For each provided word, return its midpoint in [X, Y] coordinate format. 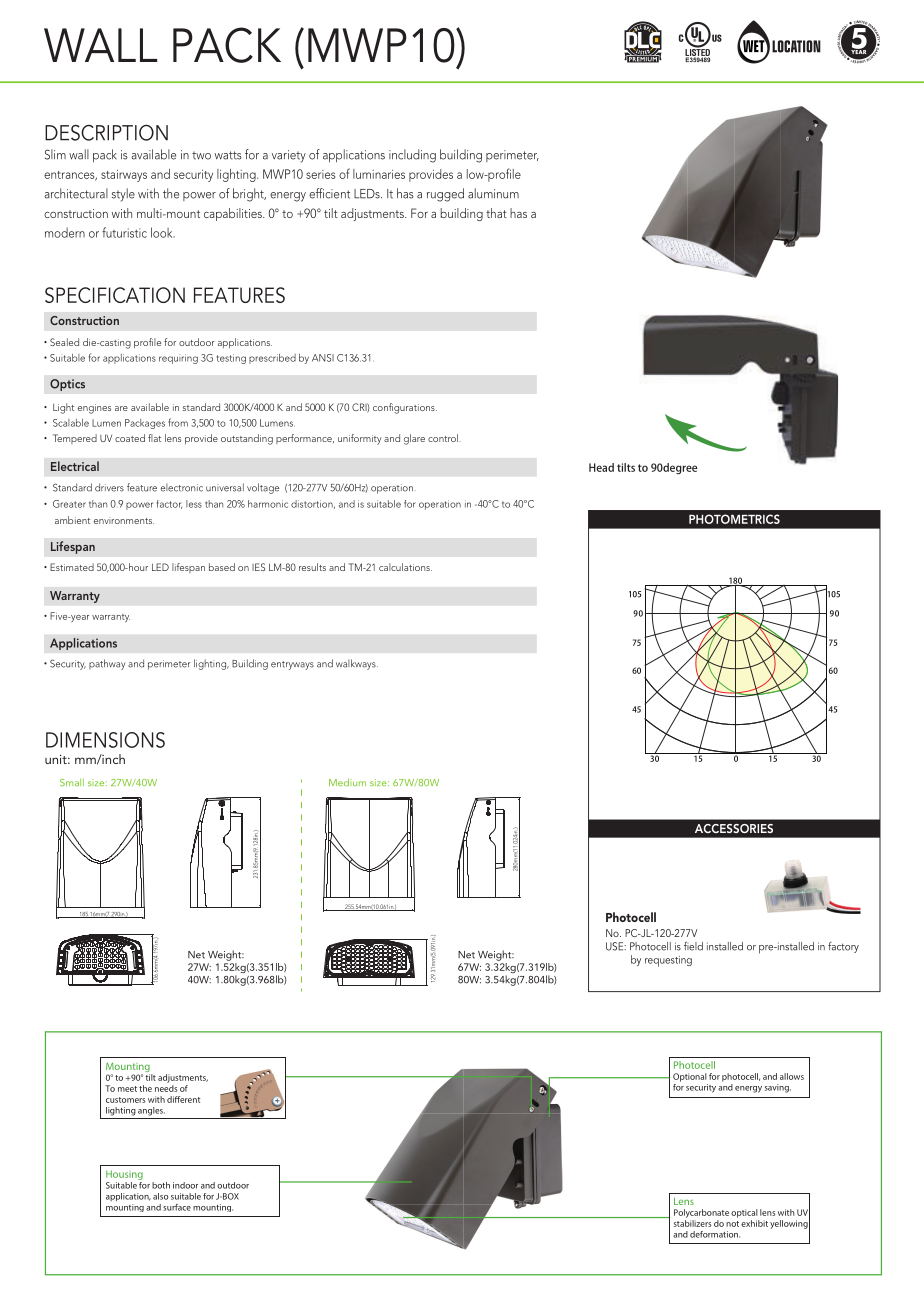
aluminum [493, 193]
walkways [357, 664]
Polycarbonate [701, 1213]
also [160, 1196]
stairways [124, 176]
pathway [107, 664]
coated [130, 438]
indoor [185, 1185]
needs [166, 1088]
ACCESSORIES [734, 828]
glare [414, 439]
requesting [668, 961]
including [412, 156]
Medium [347, 782]
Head [601, 467]
